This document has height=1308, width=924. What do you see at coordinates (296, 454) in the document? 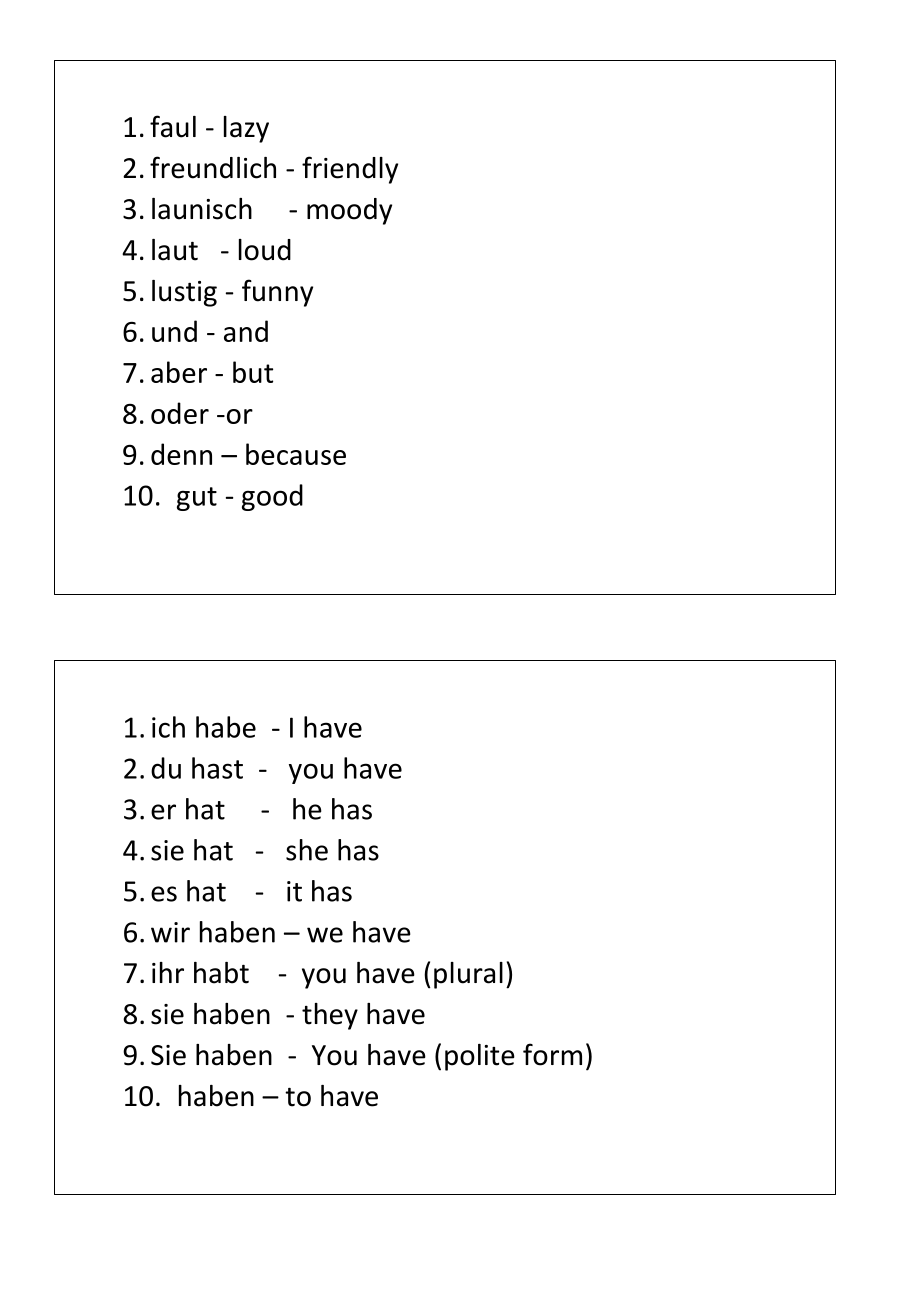
I see `because` at bounding box center [296, 454].
